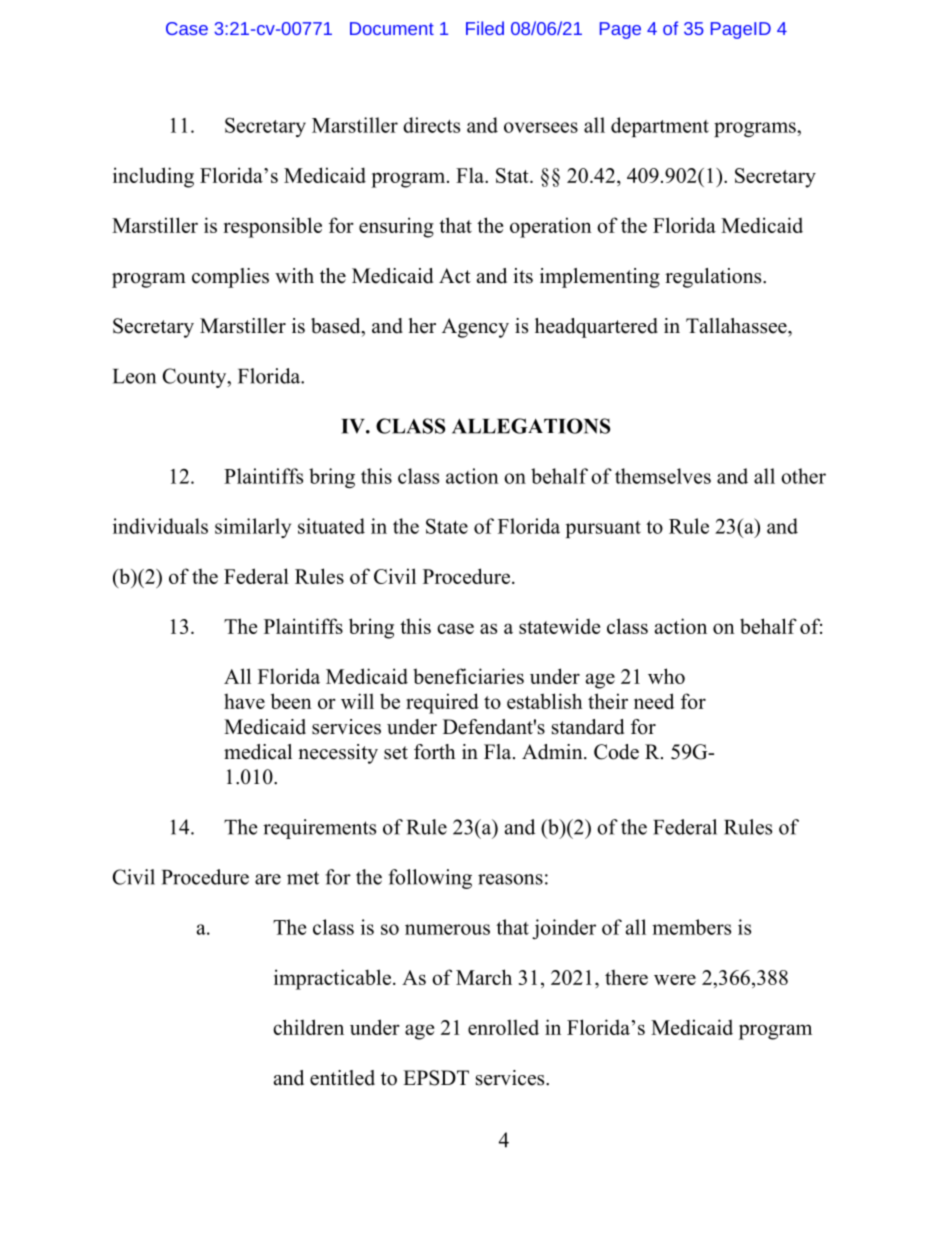 Image resolution: width=952 pixels, height=1233 pixels. Describe the element at coordinates (523, 276) in the screenshot. I see `its` at that location.
